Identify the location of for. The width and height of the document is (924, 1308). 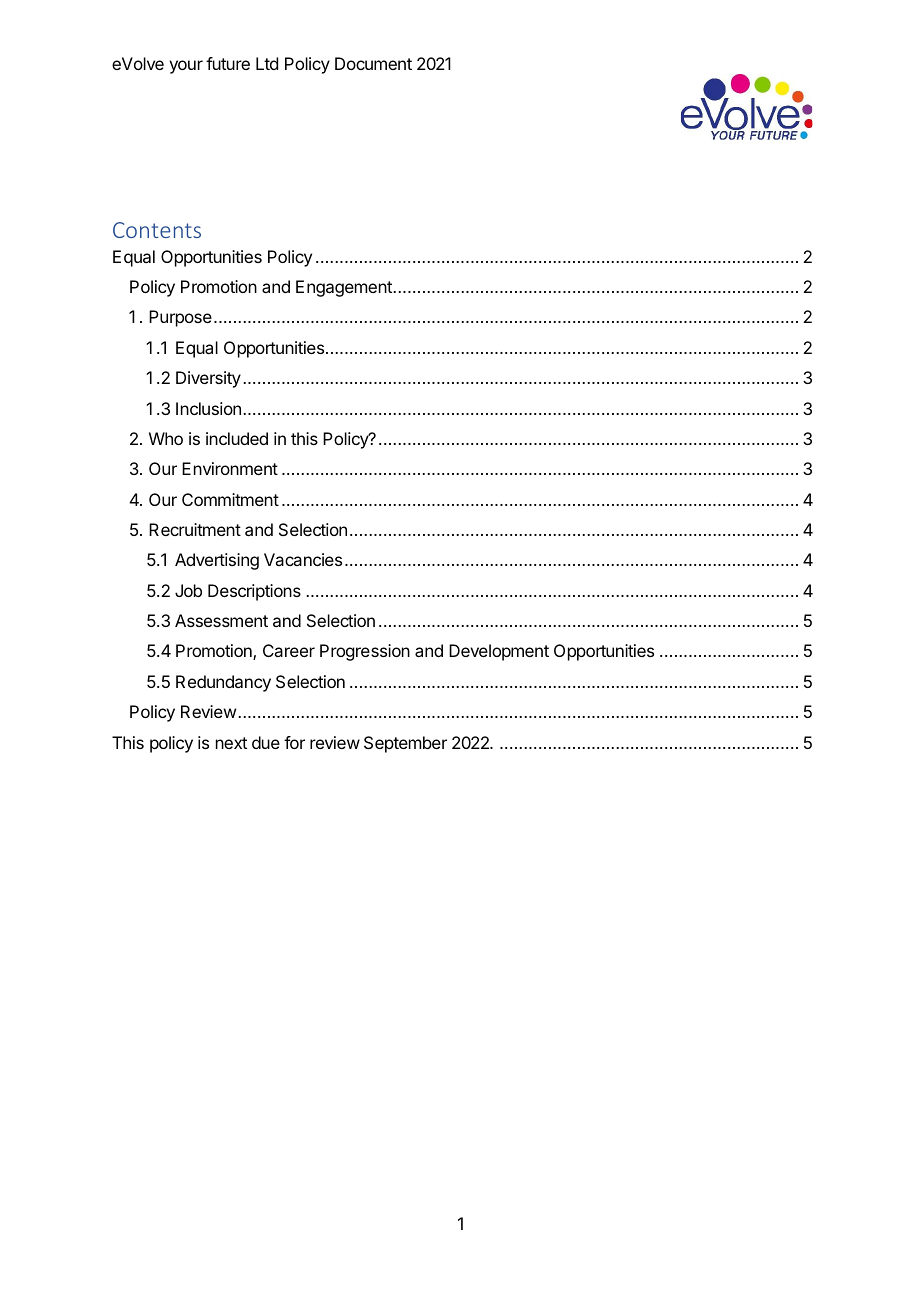
(294, 742).
